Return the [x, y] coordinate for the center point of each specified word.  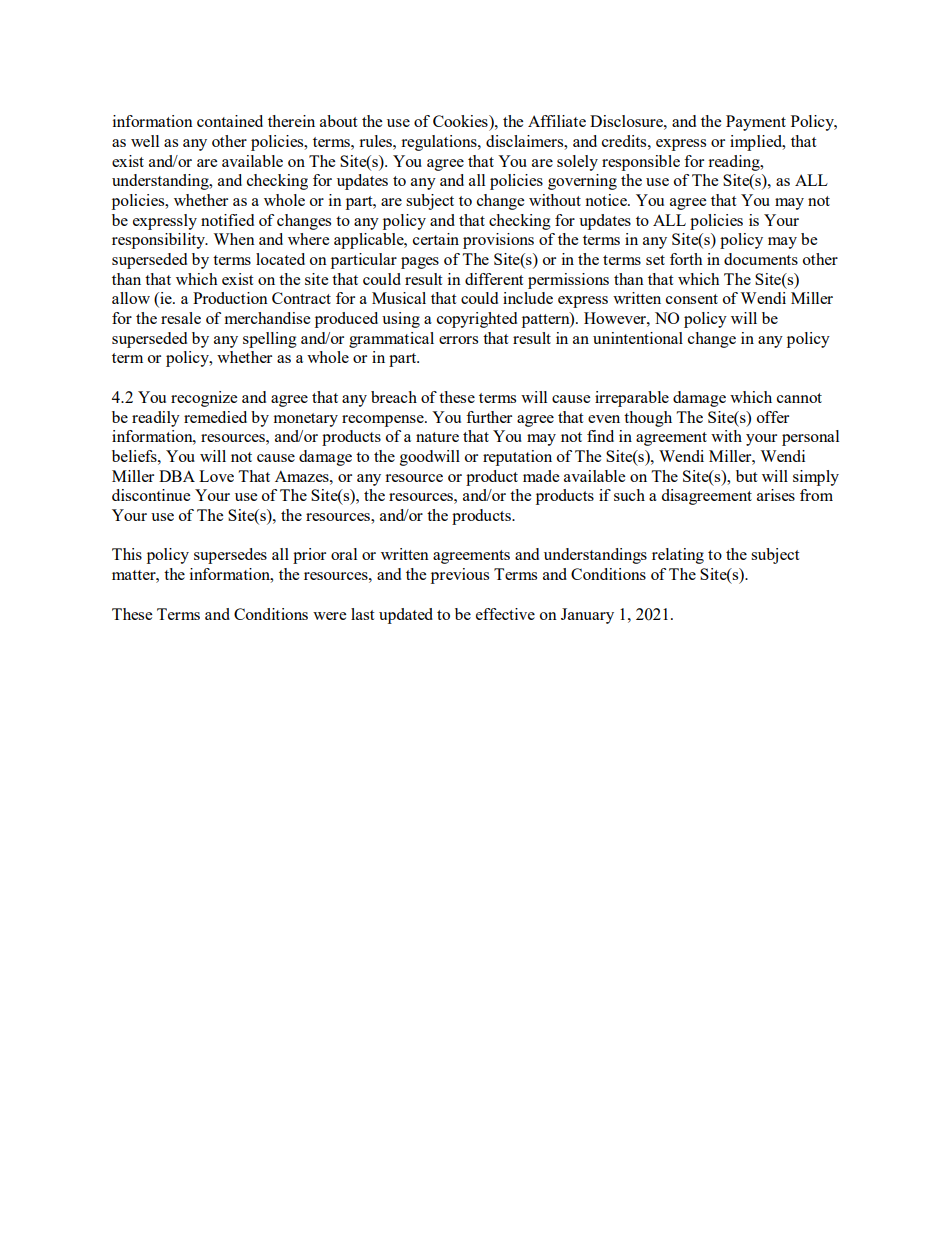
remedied [215, 417]
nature [437, 437]
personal [810, 438]
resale [181, 318]
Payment [756, 123]
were [329, 616]
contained [230, 121]
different [494, 279]
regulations [440, 143]
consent [692, 299]
